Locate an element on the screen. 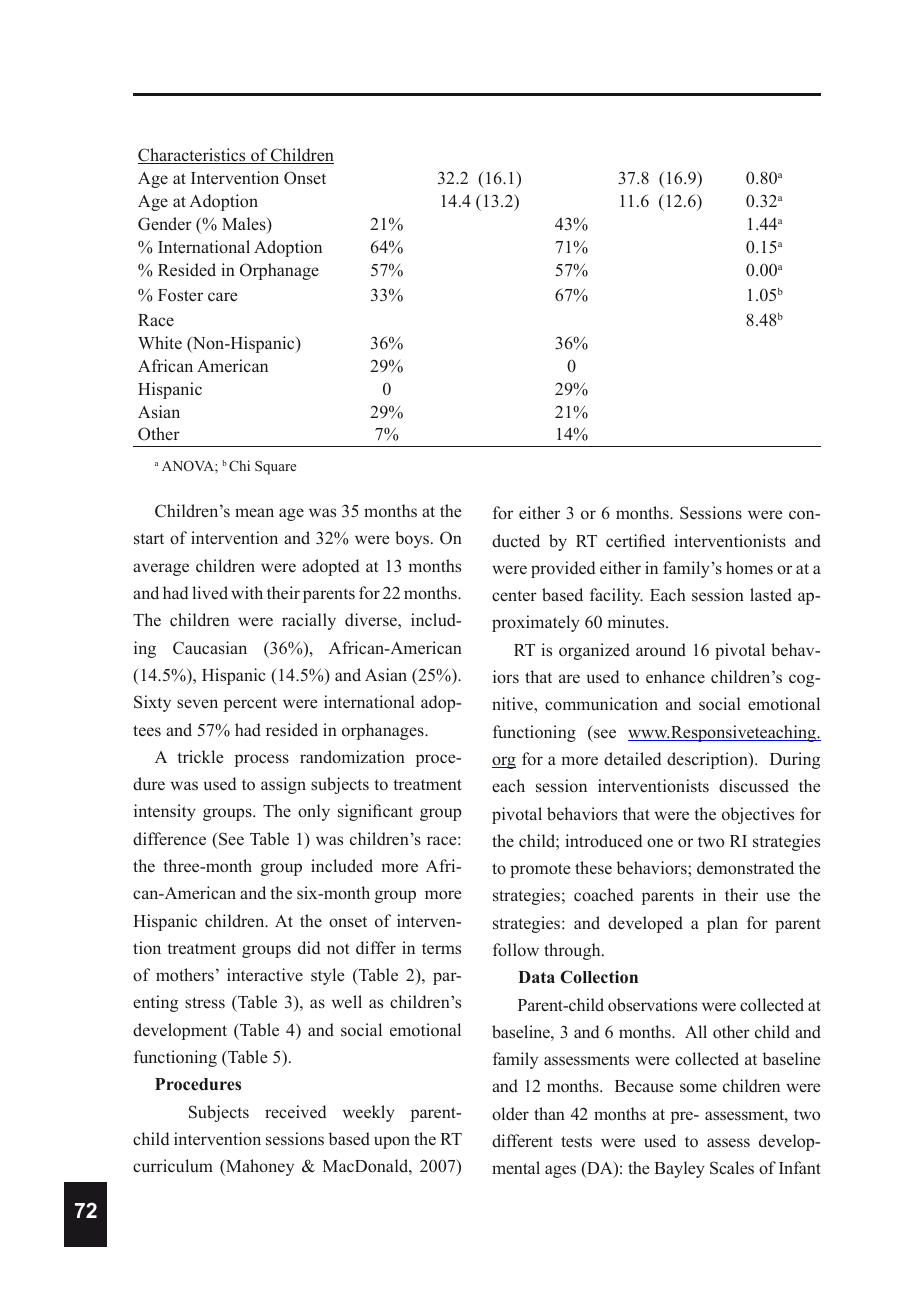 Image resolution: width=924 pixels, height=1311 pixels. plan is located at coordinates (722, 924).
